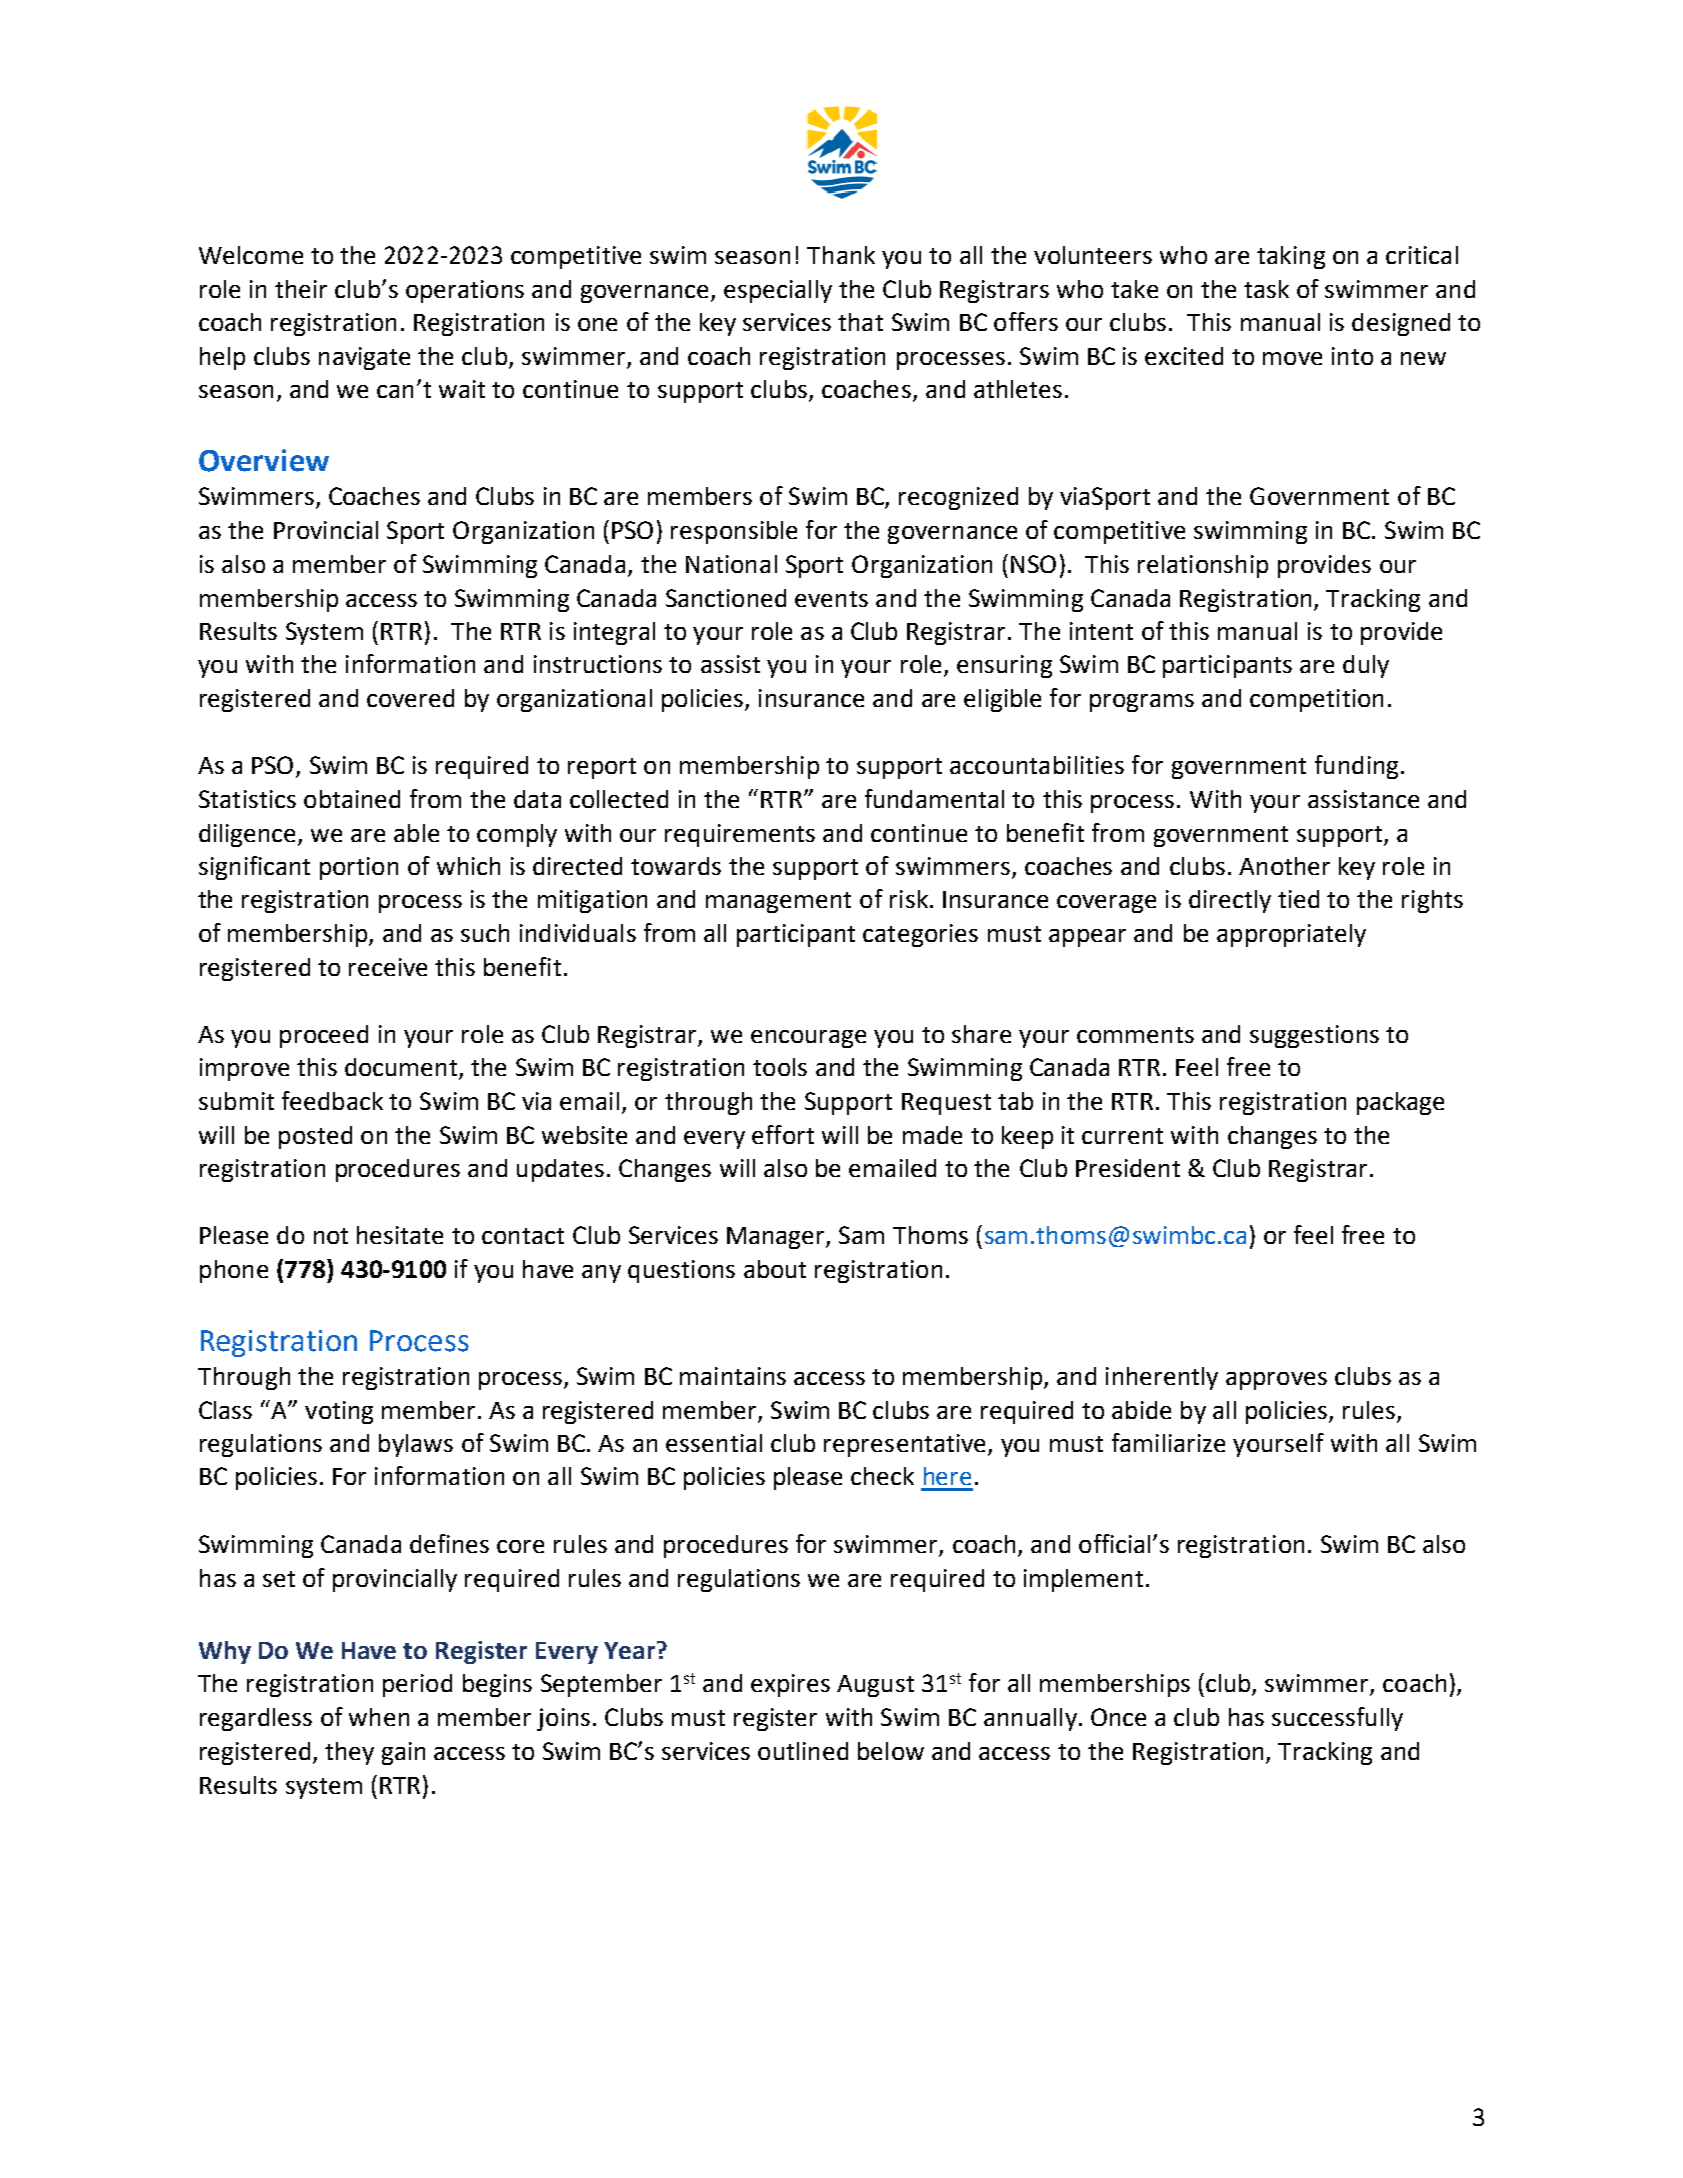 This image has width=1683, height=2178. What do you see at coordinates (1266, 289) in the image?
I see `task` at bounding box center [1266, 289].
